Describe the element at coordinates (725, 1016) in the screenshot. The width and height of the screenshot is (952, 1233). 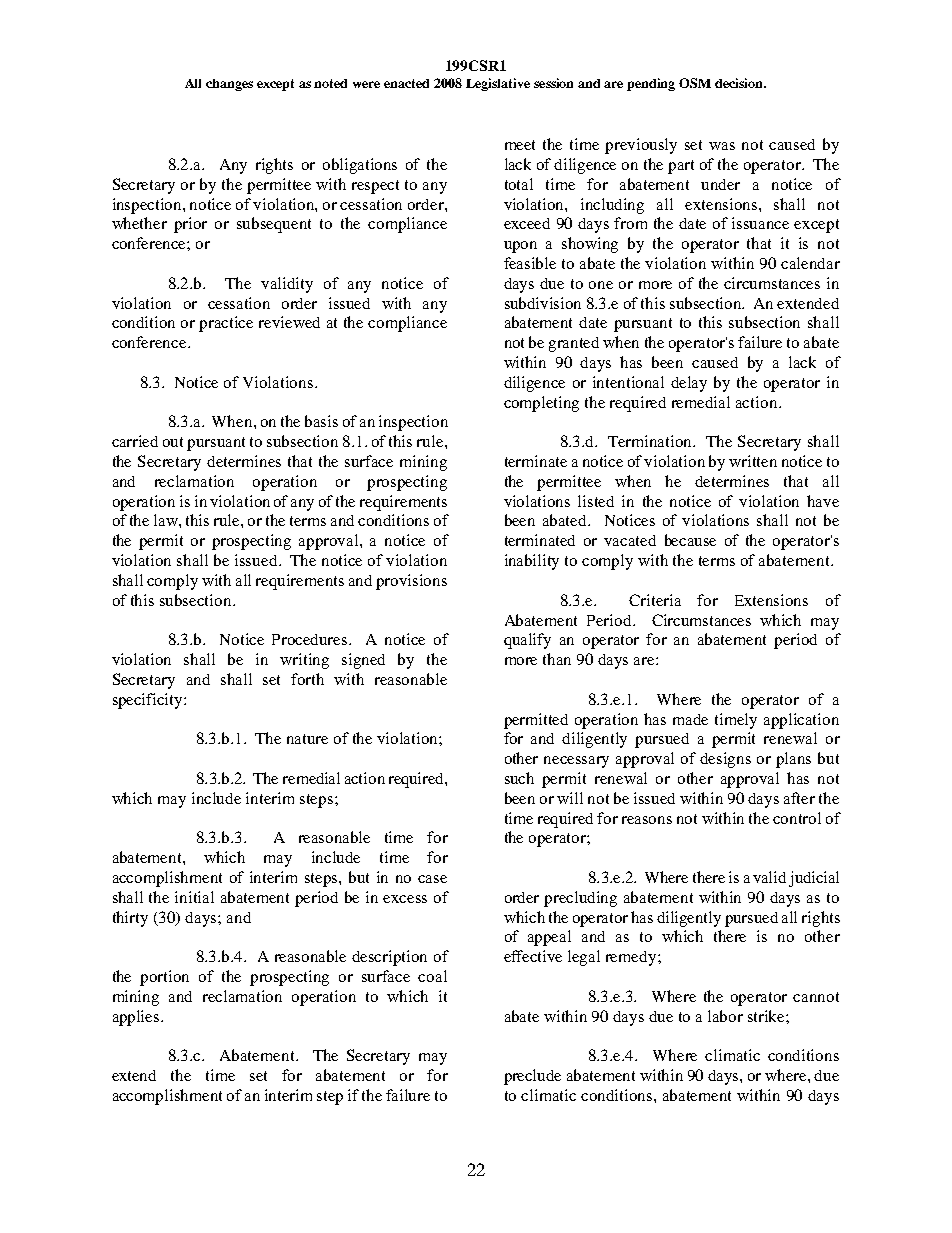
I see `labor` at that location.
